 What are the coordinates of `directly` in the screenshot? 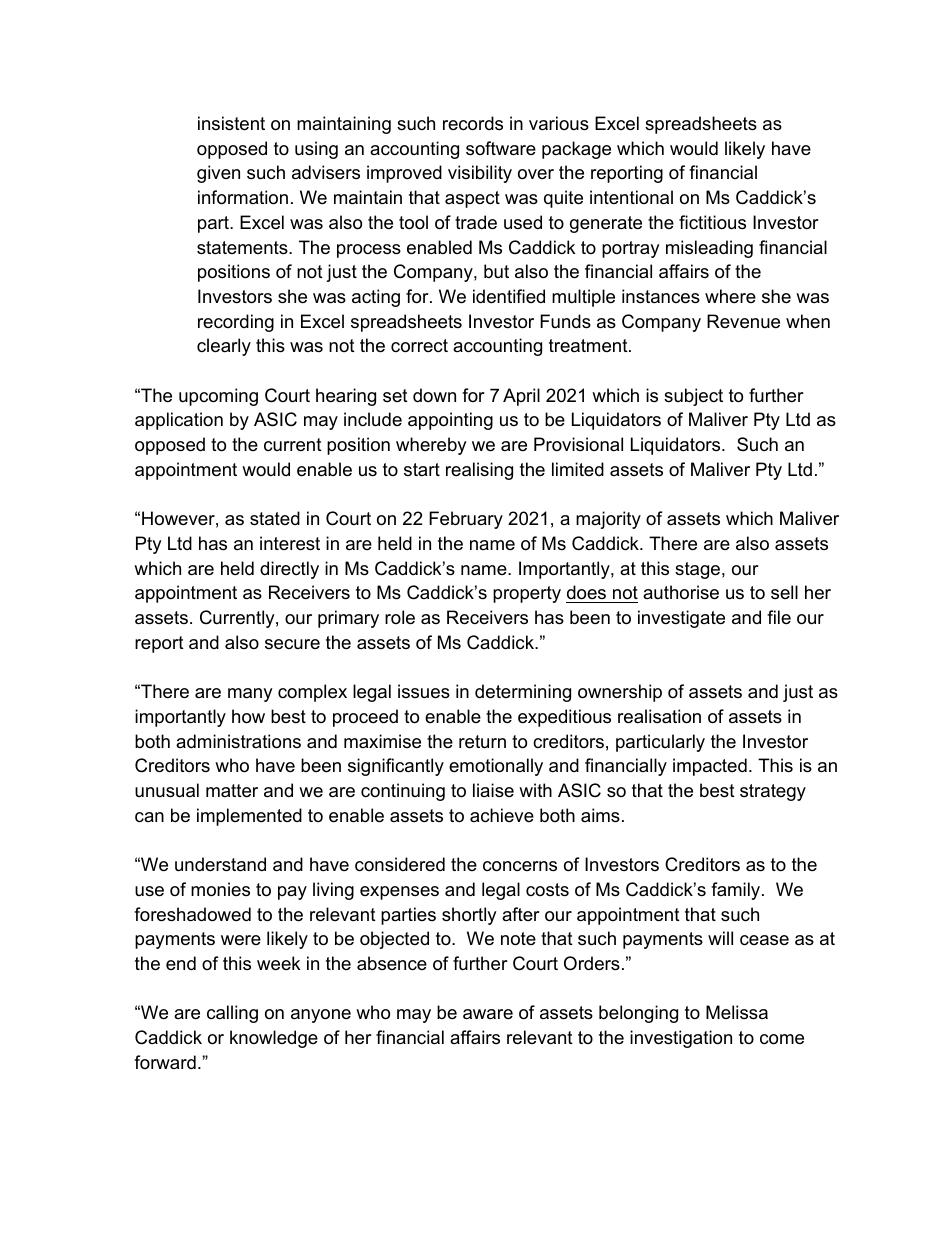 It's located at (289, 570).
